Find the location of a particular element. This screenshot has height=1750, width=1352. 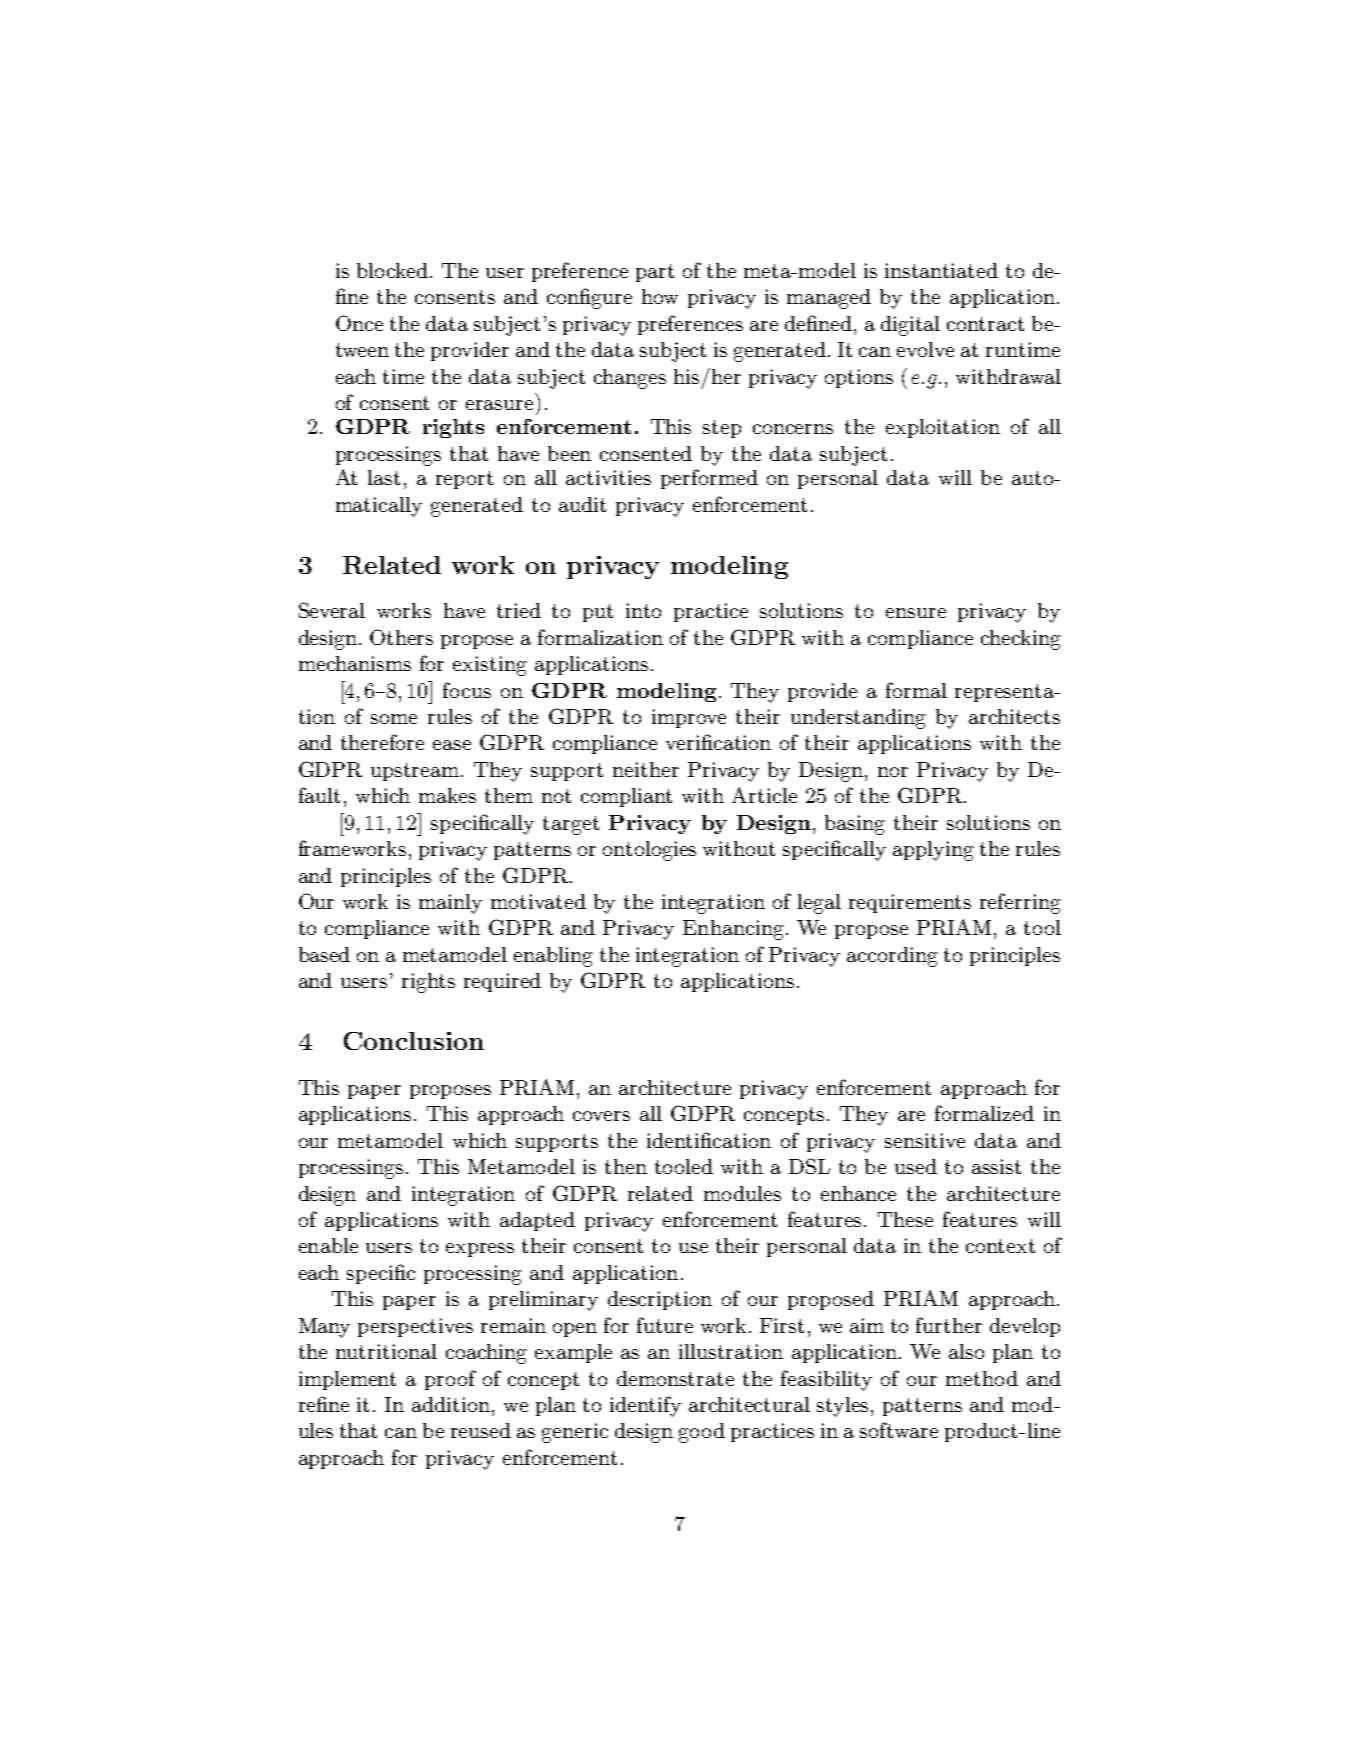

ontologies is located at coordinates (649, 851).
